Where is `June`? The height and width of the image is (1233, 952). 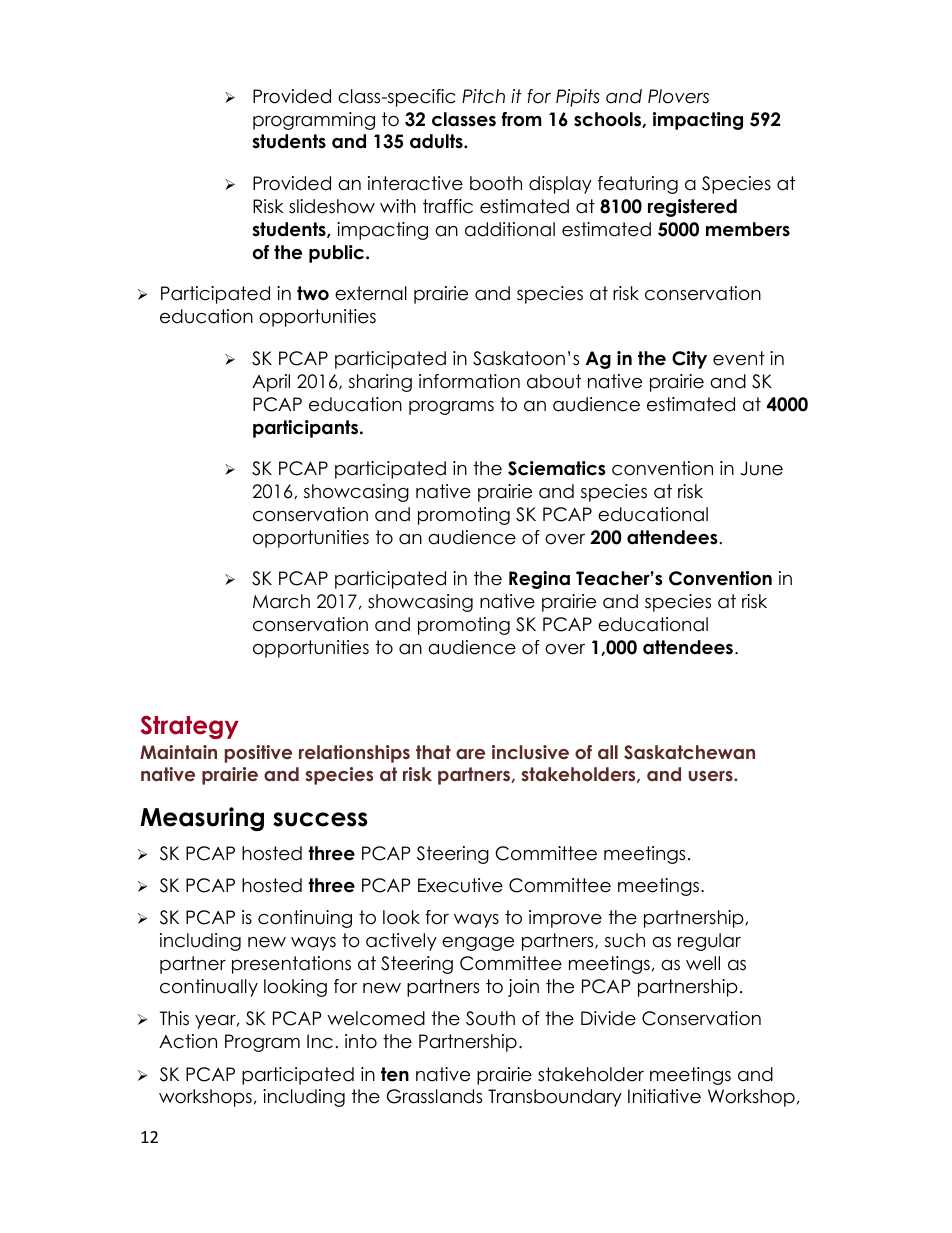 June is located at coordinates (761, 468).
